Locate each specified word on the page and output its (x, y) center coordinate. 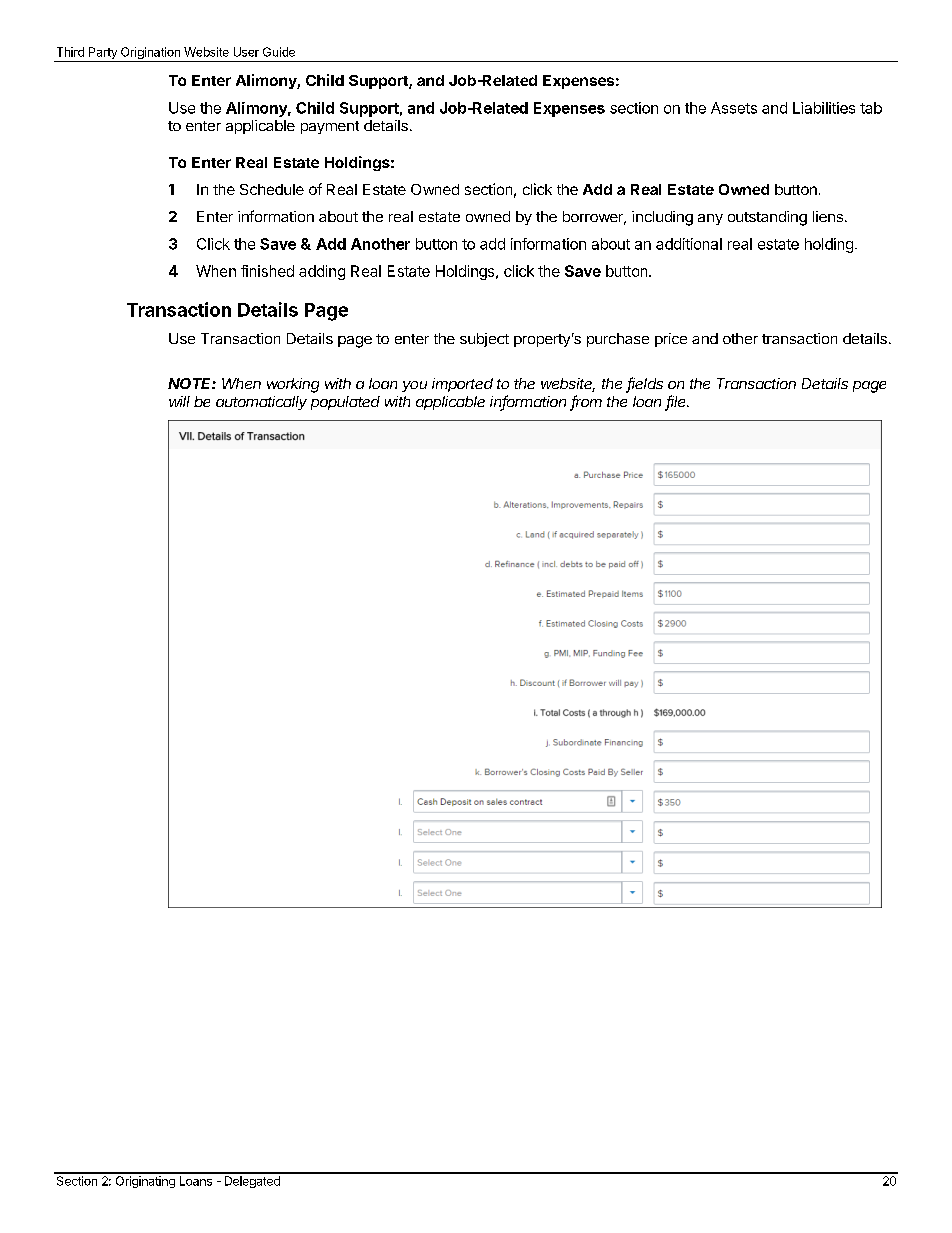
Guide (279, 52)
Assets (734, 108)
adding (322, 272)
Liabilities (824, 108)
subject (484, 340)
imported (462, 385)
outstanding (767, 218)
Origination (150, 54)
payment (330, 127)
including (662, 218)
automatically (261, 403)
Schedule (272, 189)
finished (267, 271)
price (671, 340)
